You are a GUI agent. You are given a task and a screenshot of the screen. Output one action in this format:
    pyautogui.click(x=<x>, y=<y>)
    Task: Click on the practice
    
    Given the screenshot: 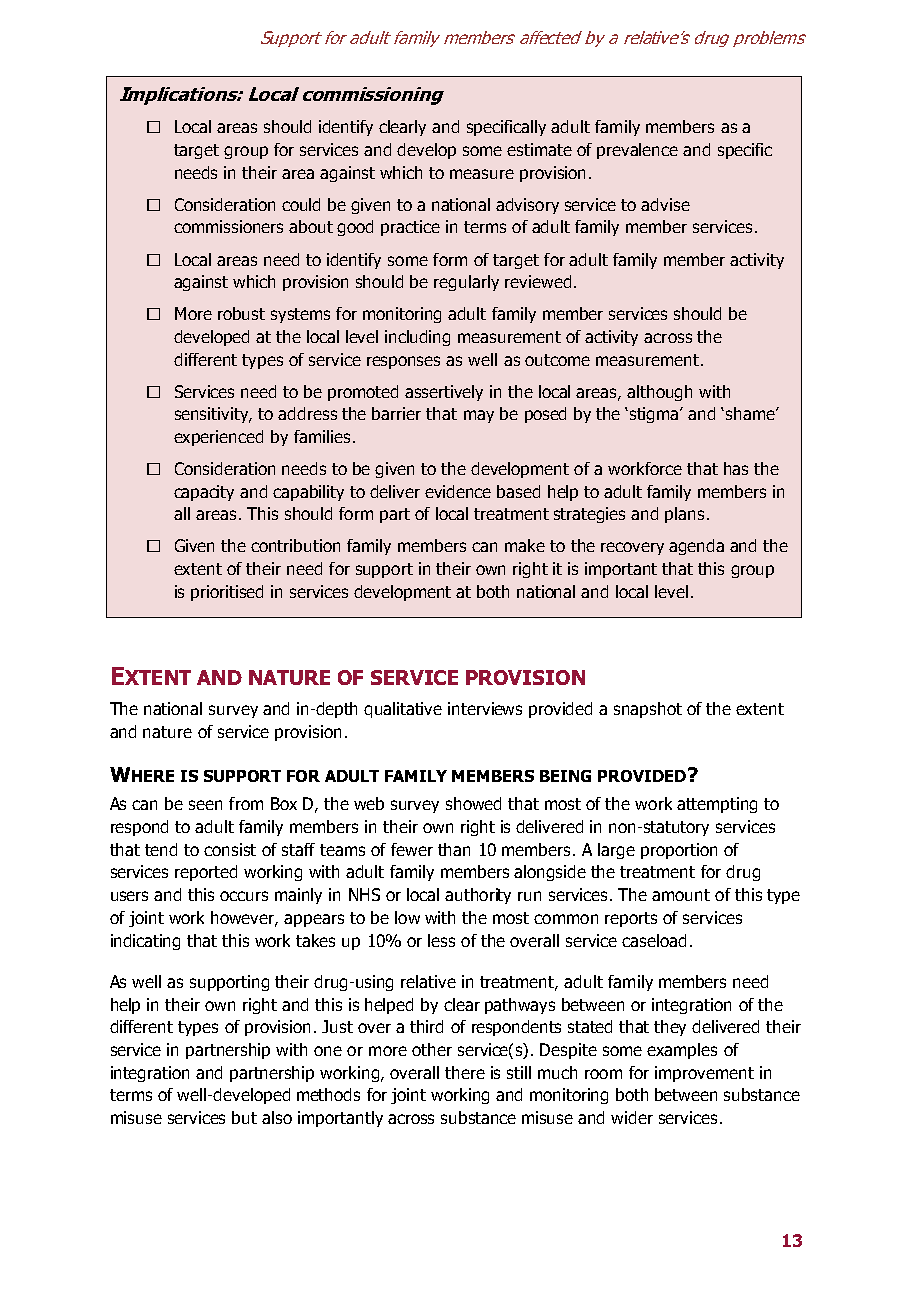 What is the action you would take?
    pyautogui.click(x=410, y=228)
